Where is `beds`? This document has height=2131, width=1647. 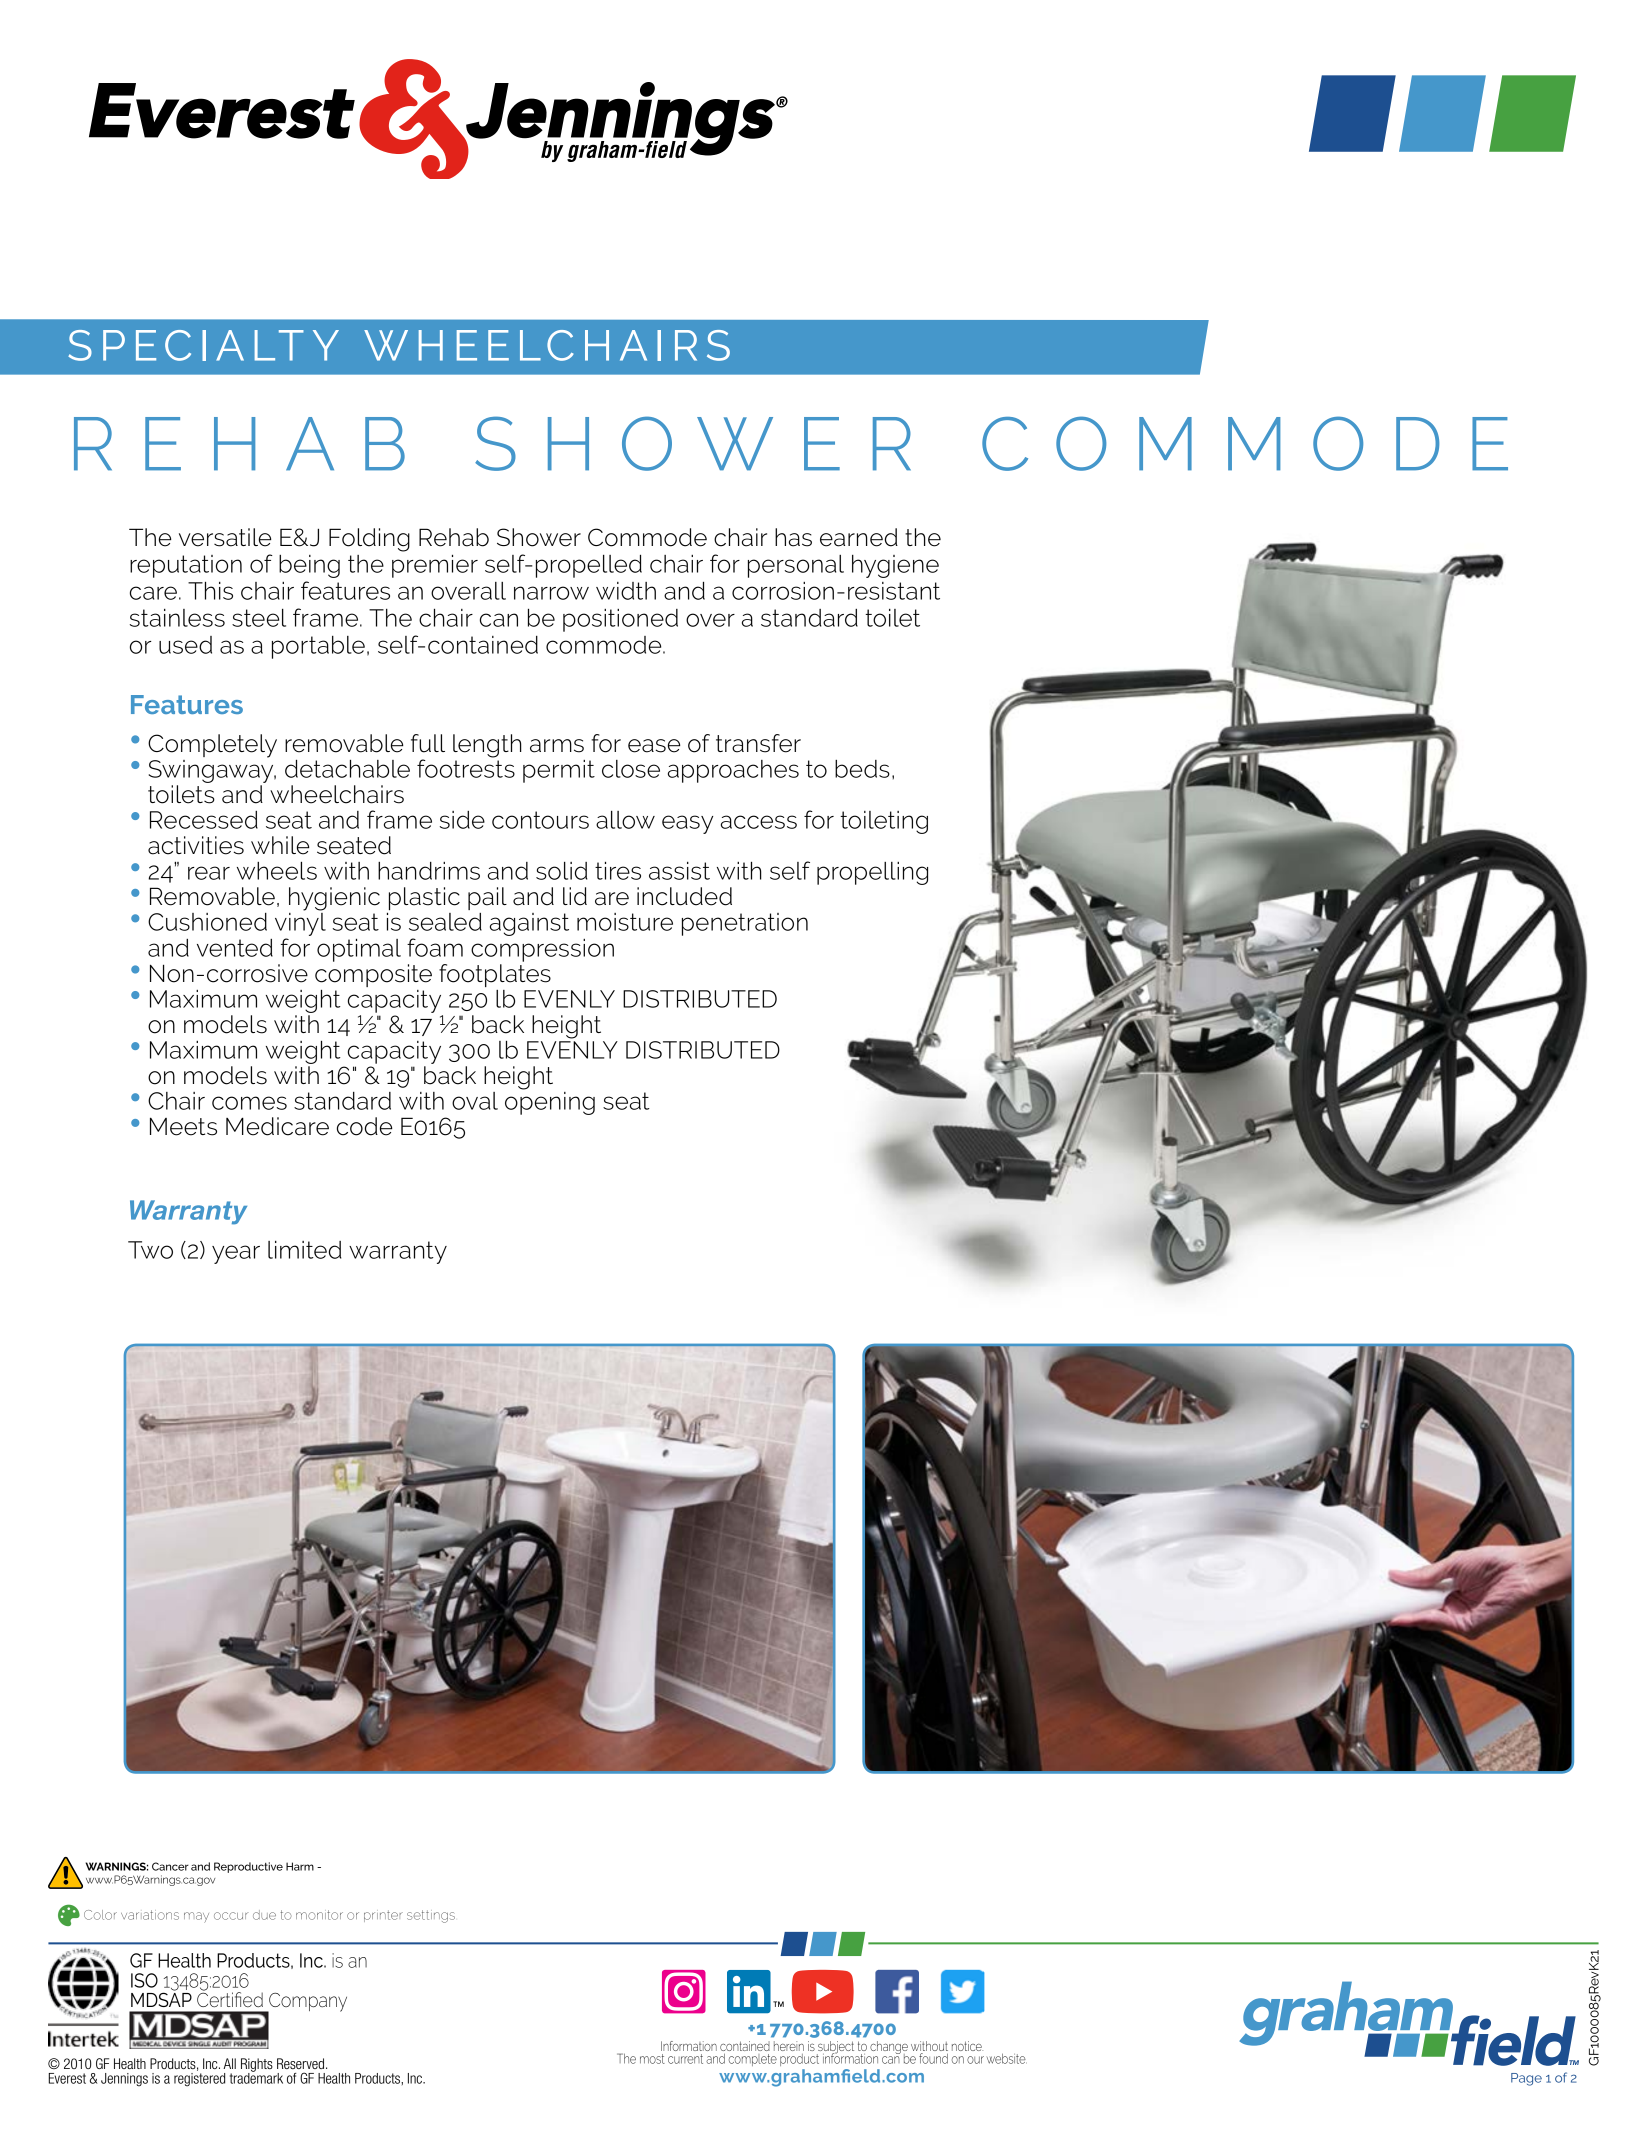 beds is located at coordinates (862, 769).
